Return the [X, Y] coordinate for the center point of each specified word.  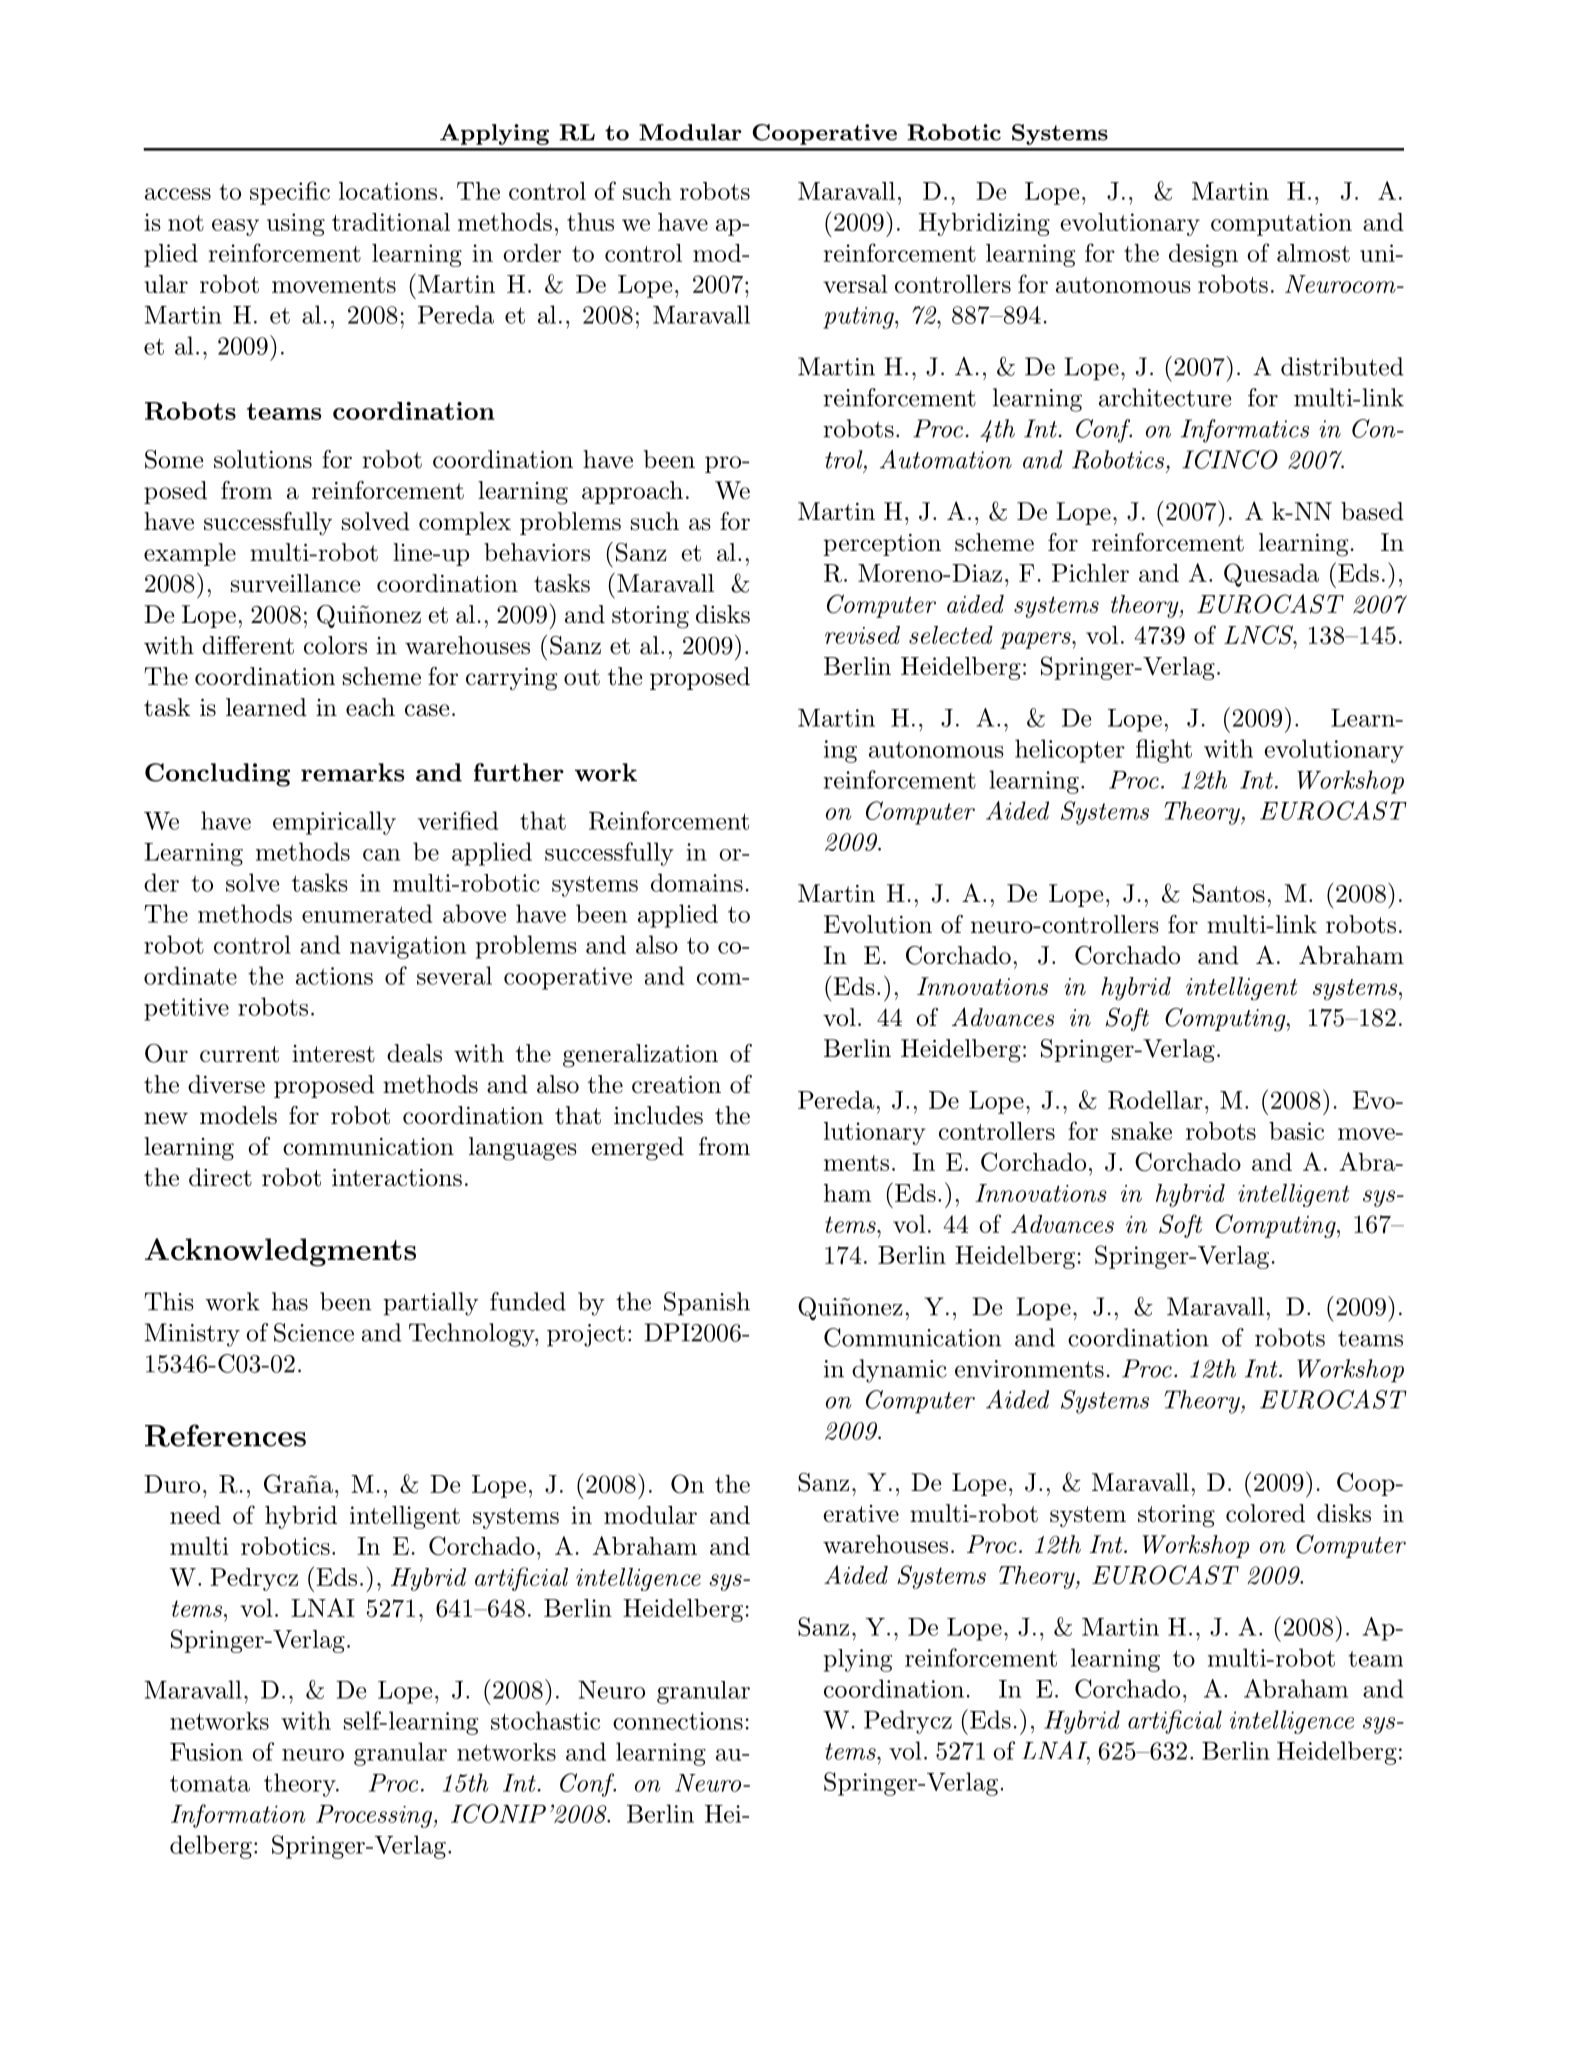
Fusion [206, 1752]
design [1203, 255]
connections [678, 1721]
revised [862, 635]
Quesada [1271, 575]
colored [1265, 1513]
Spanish [707, 1304]
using [296, 224]
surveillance [295, 583]
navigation [408, 947]
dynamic [899, 1371]
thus [590, 222]
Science [314, 1332]
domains [697, 882]
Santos [1229, 893]
